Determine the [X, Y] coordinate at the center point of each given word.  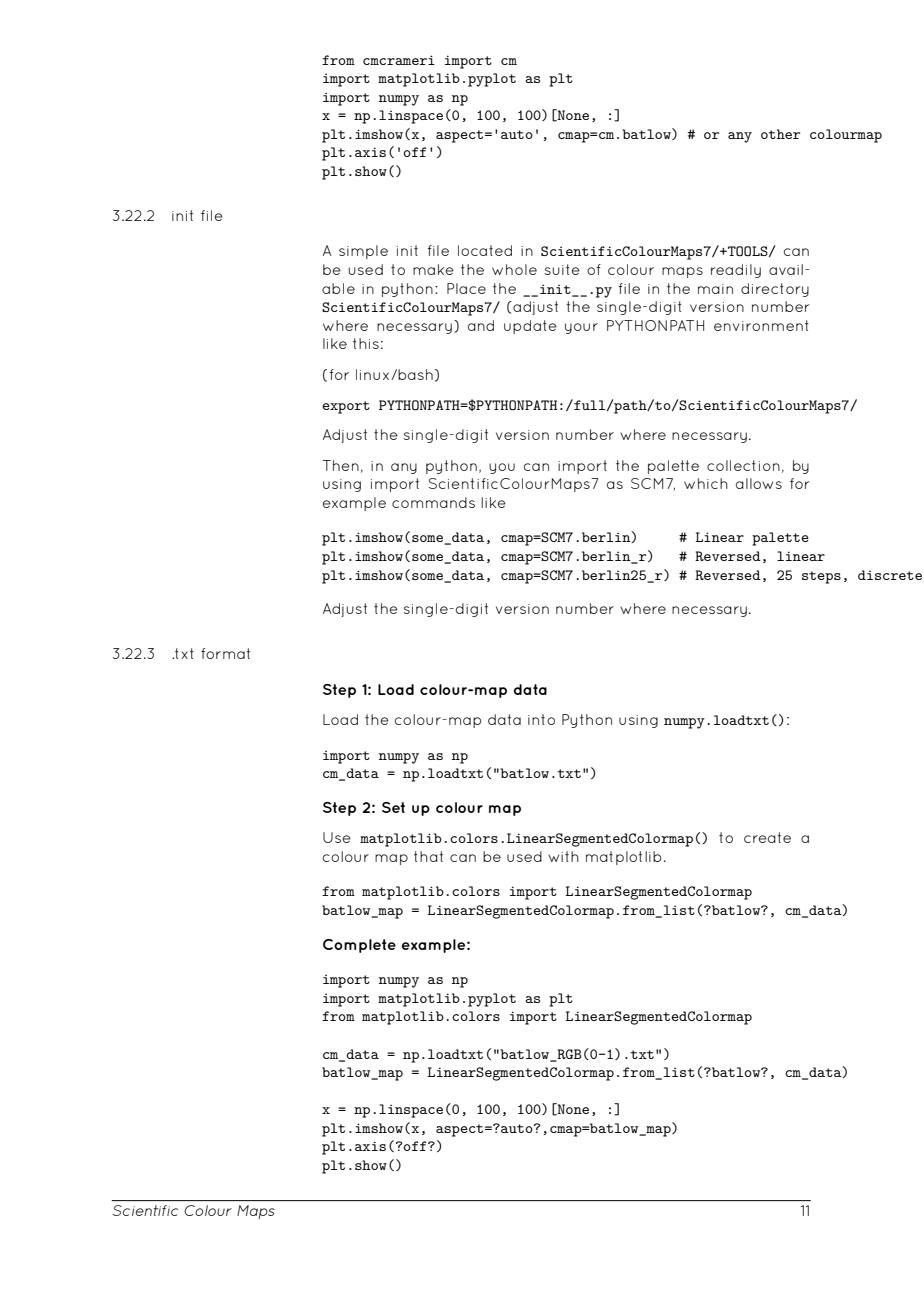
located [485, 250]
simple [363, 252]
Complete [359, 946]
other [780, 134]
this [366, 343]
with [563, 856]
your [581, 328]
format [225, 653]
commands [433, 502]
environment [761, 325]
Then [341, 465]
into [541, 719]
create [767, 837]
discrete [890, 575]
